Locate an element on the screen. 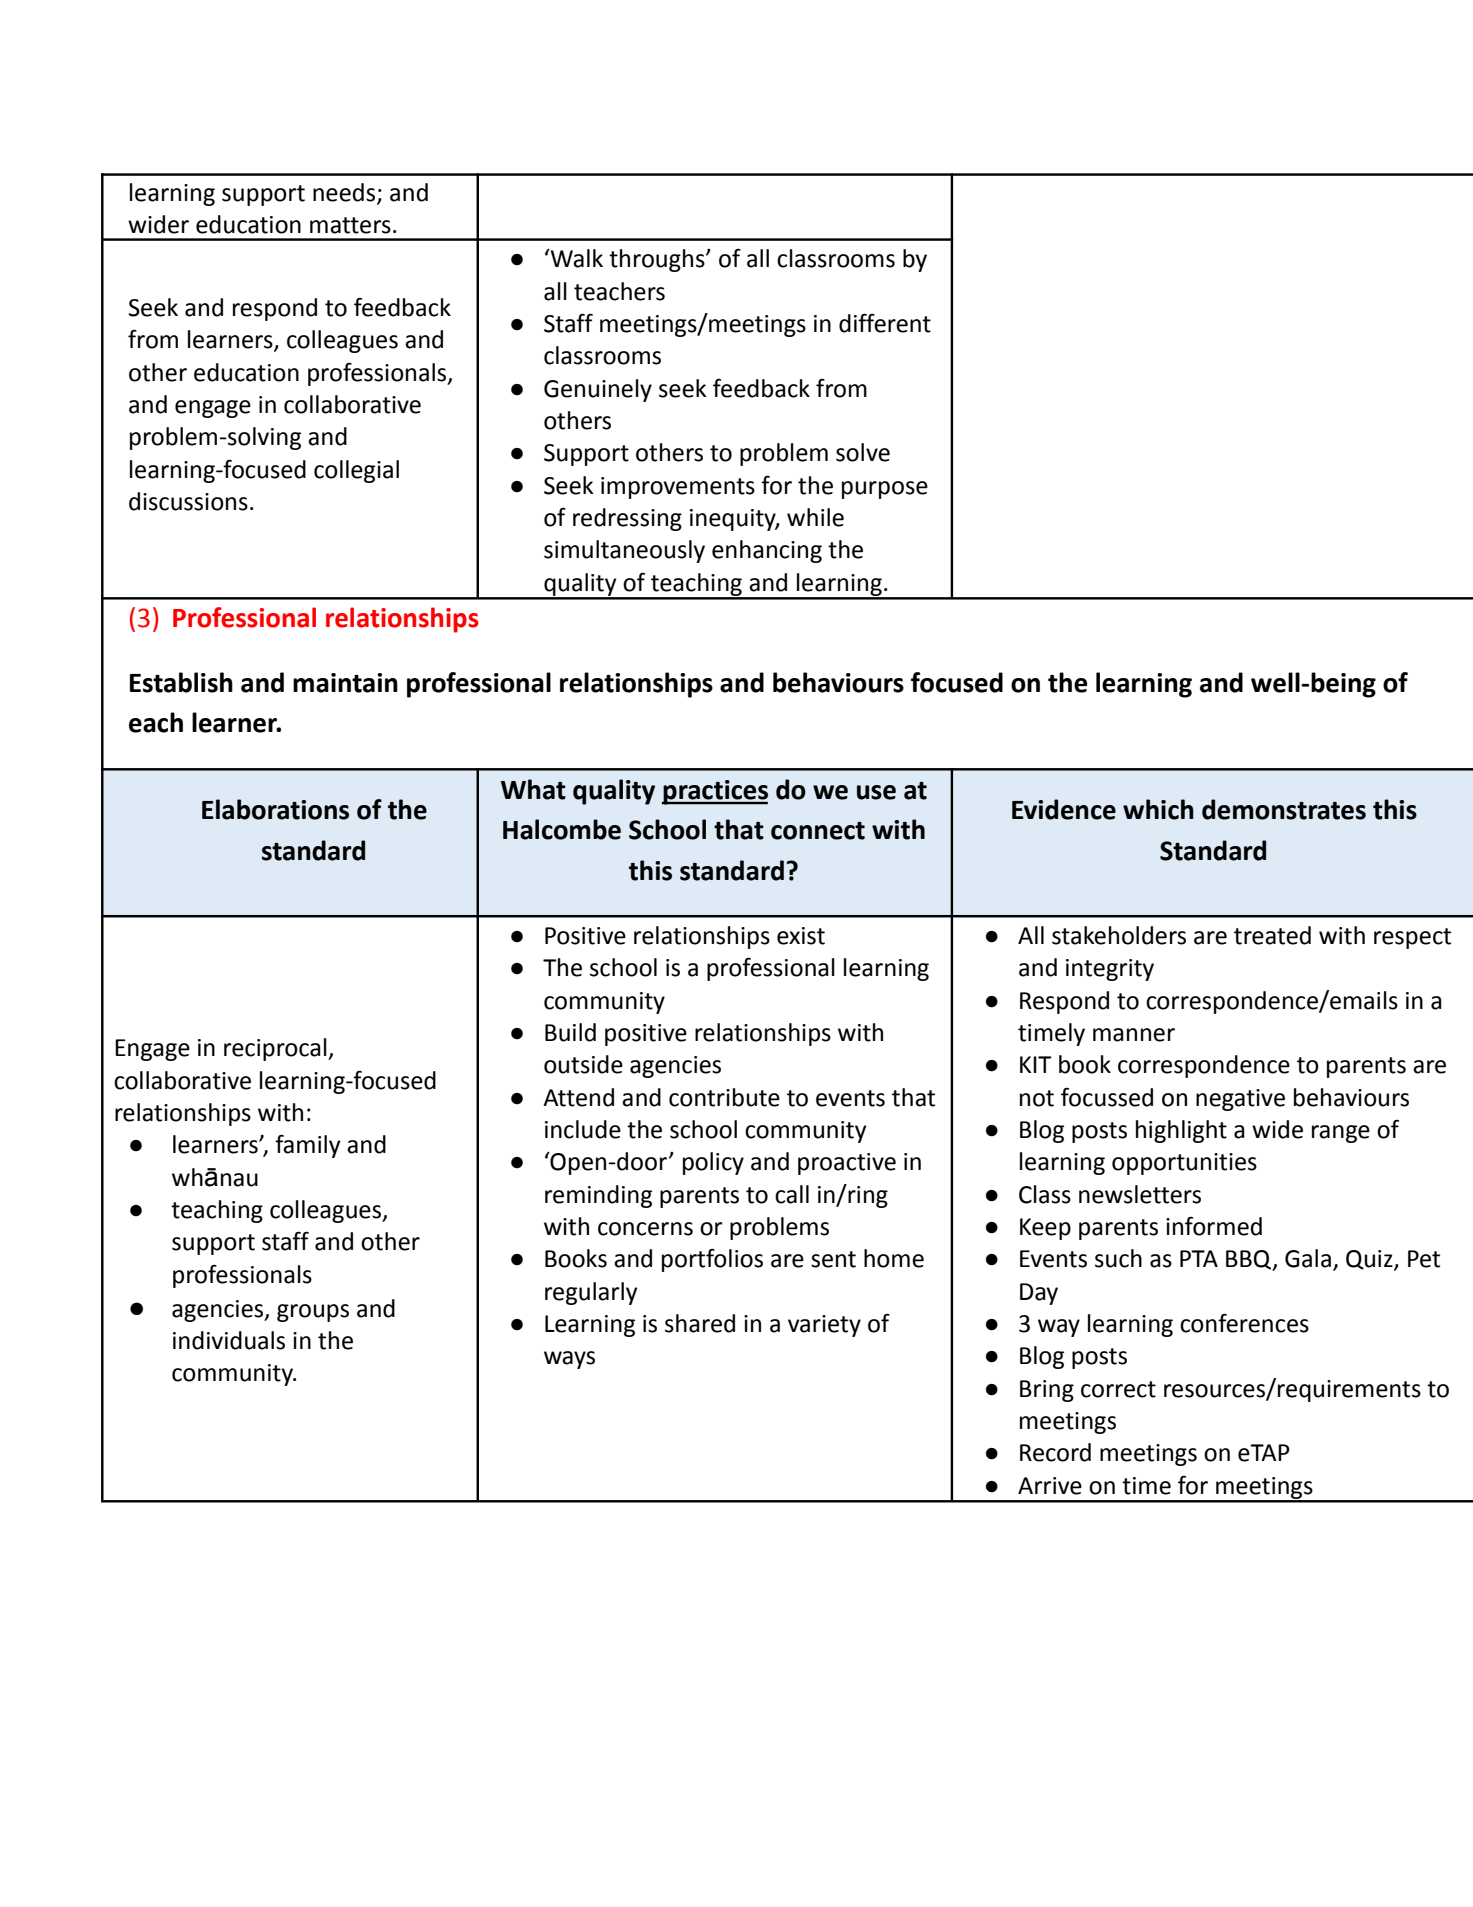 The height and width of the screenshot is (1907, 1473). individuals is located at coordinates (229, 1340).
